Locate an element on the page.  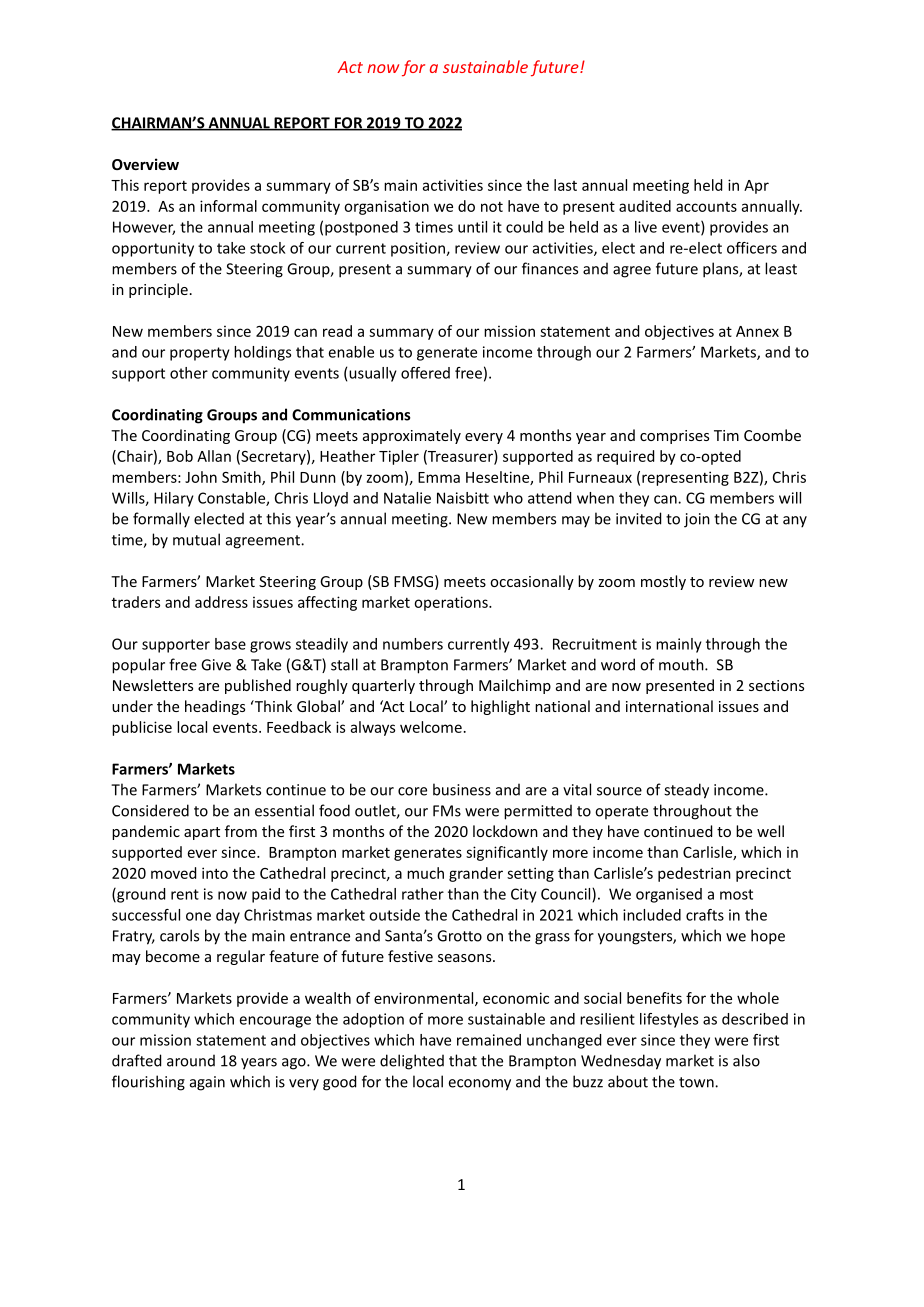
also is located at coordinates (746, 1060).
